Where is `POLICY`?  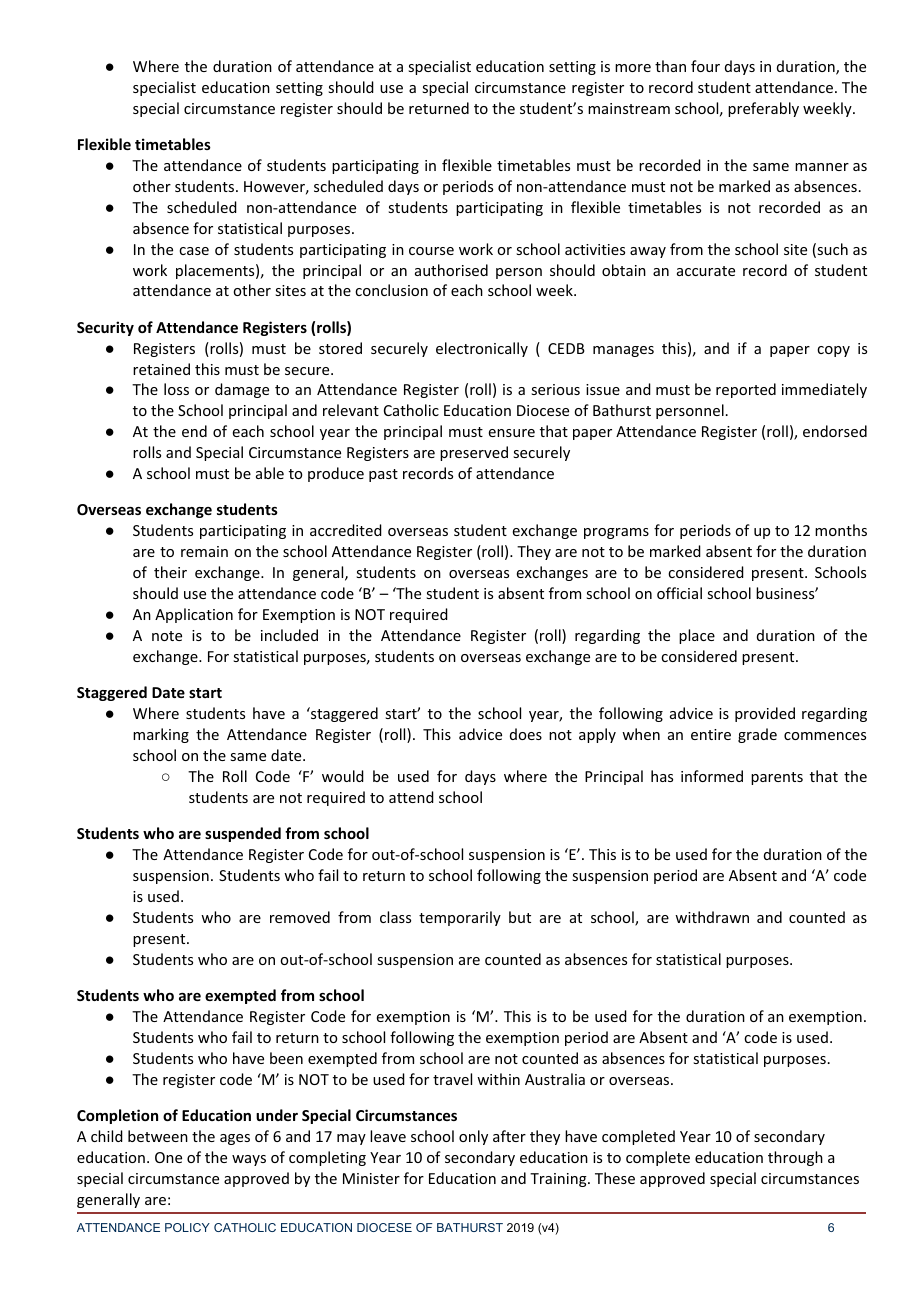 POLICY is located at coordinates (187, 1227).
